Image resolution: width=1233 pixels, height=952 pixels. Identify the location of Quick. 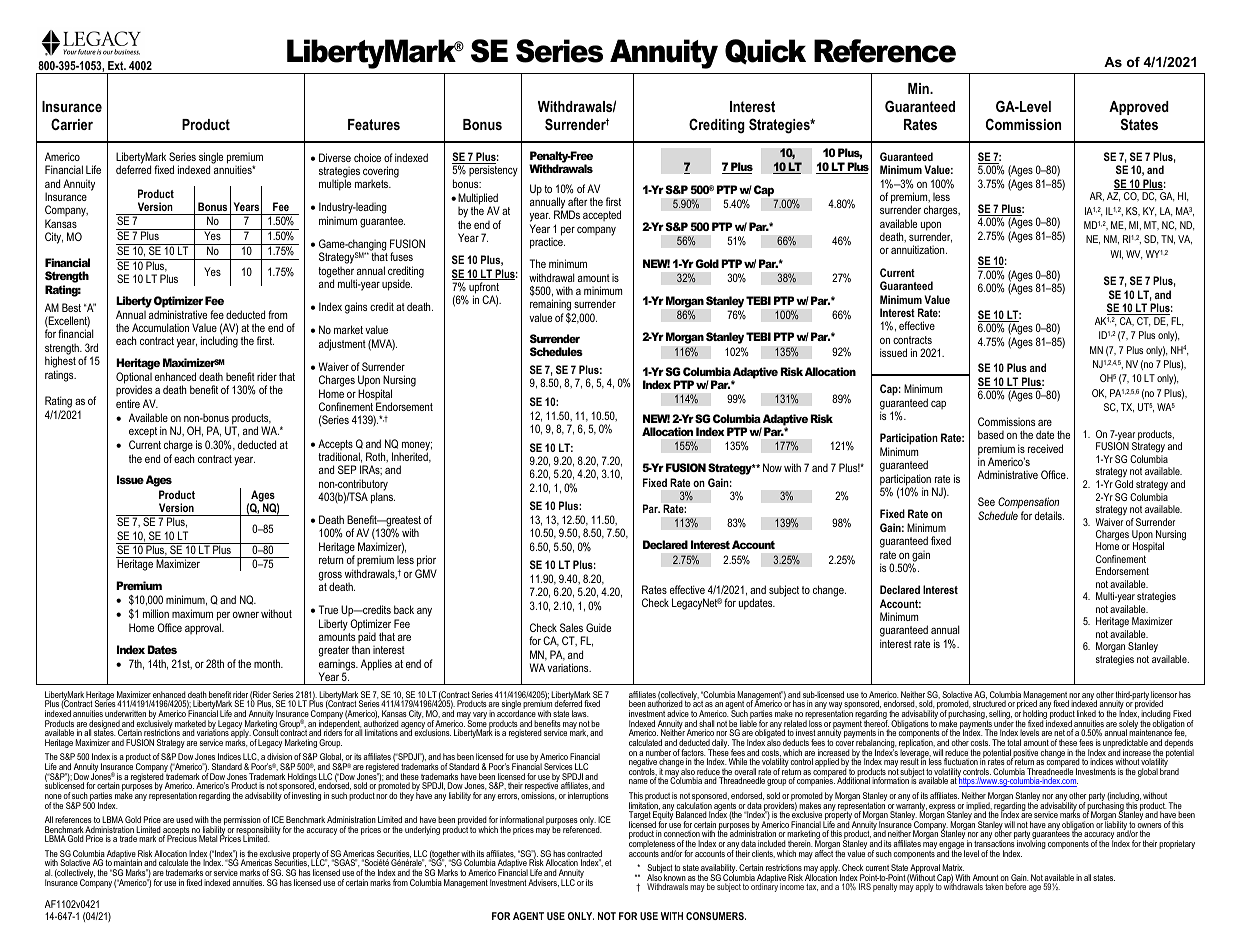
(765, 51).
